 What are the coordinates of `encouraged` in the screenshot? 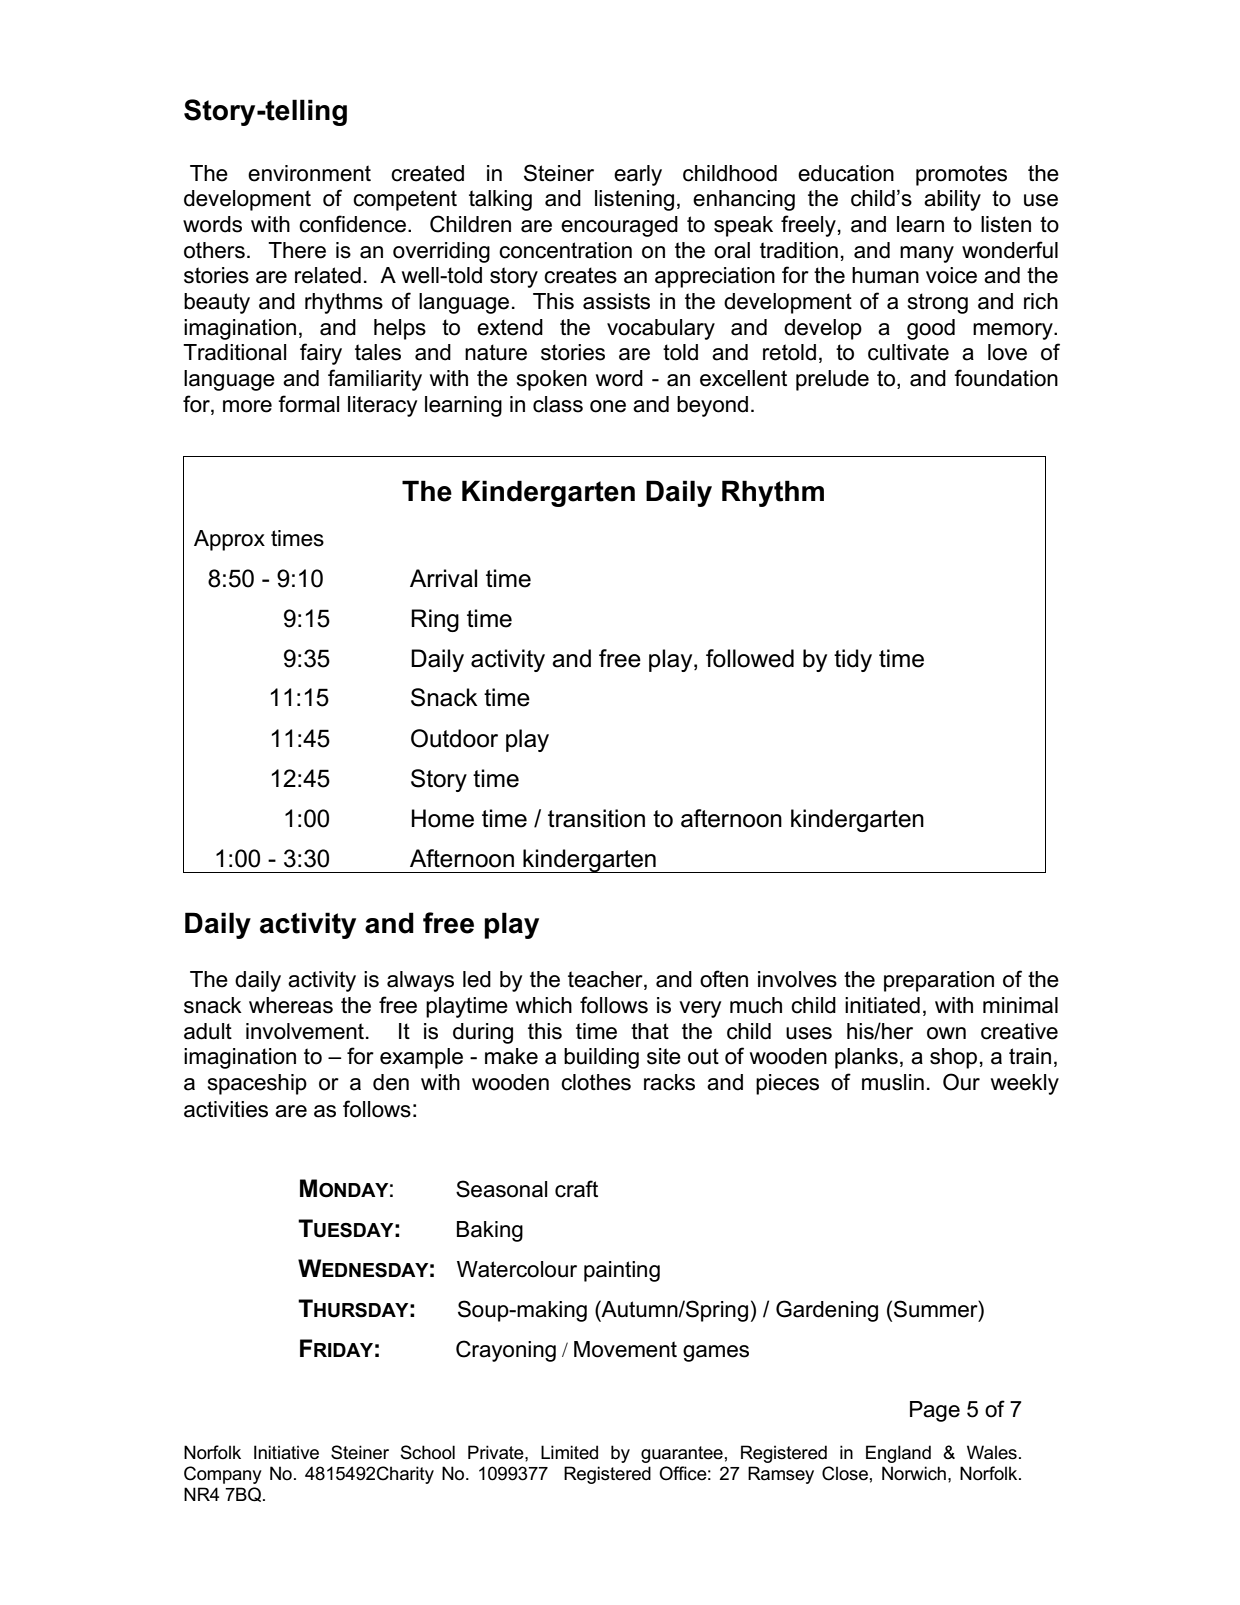 It's located at (619, 226).
